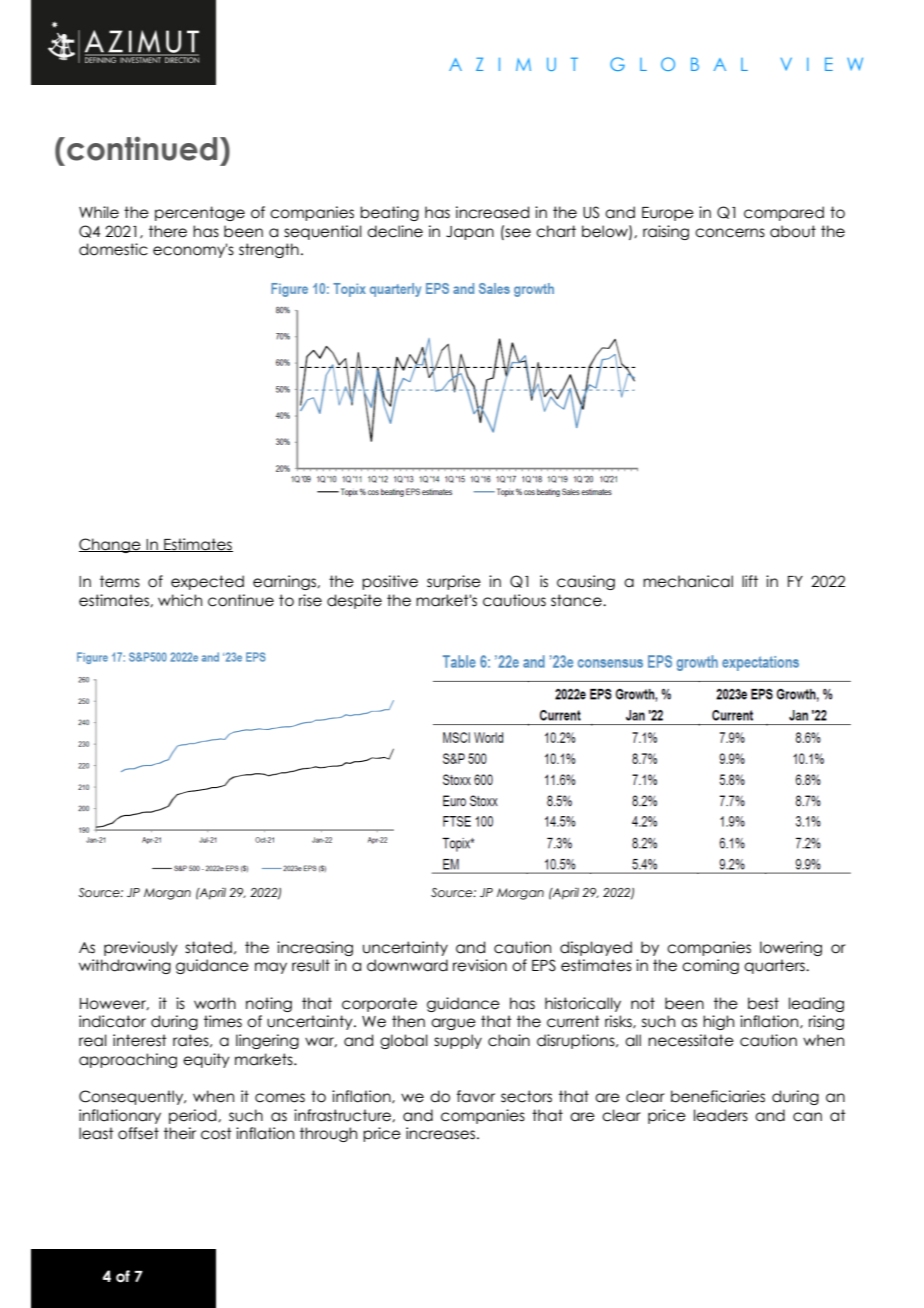 Image resolution: width=924 pixels, height=1308 pixels. Describe the element at coordinates (721, 1115) in the screenshot. I see `leaders` at that location.
